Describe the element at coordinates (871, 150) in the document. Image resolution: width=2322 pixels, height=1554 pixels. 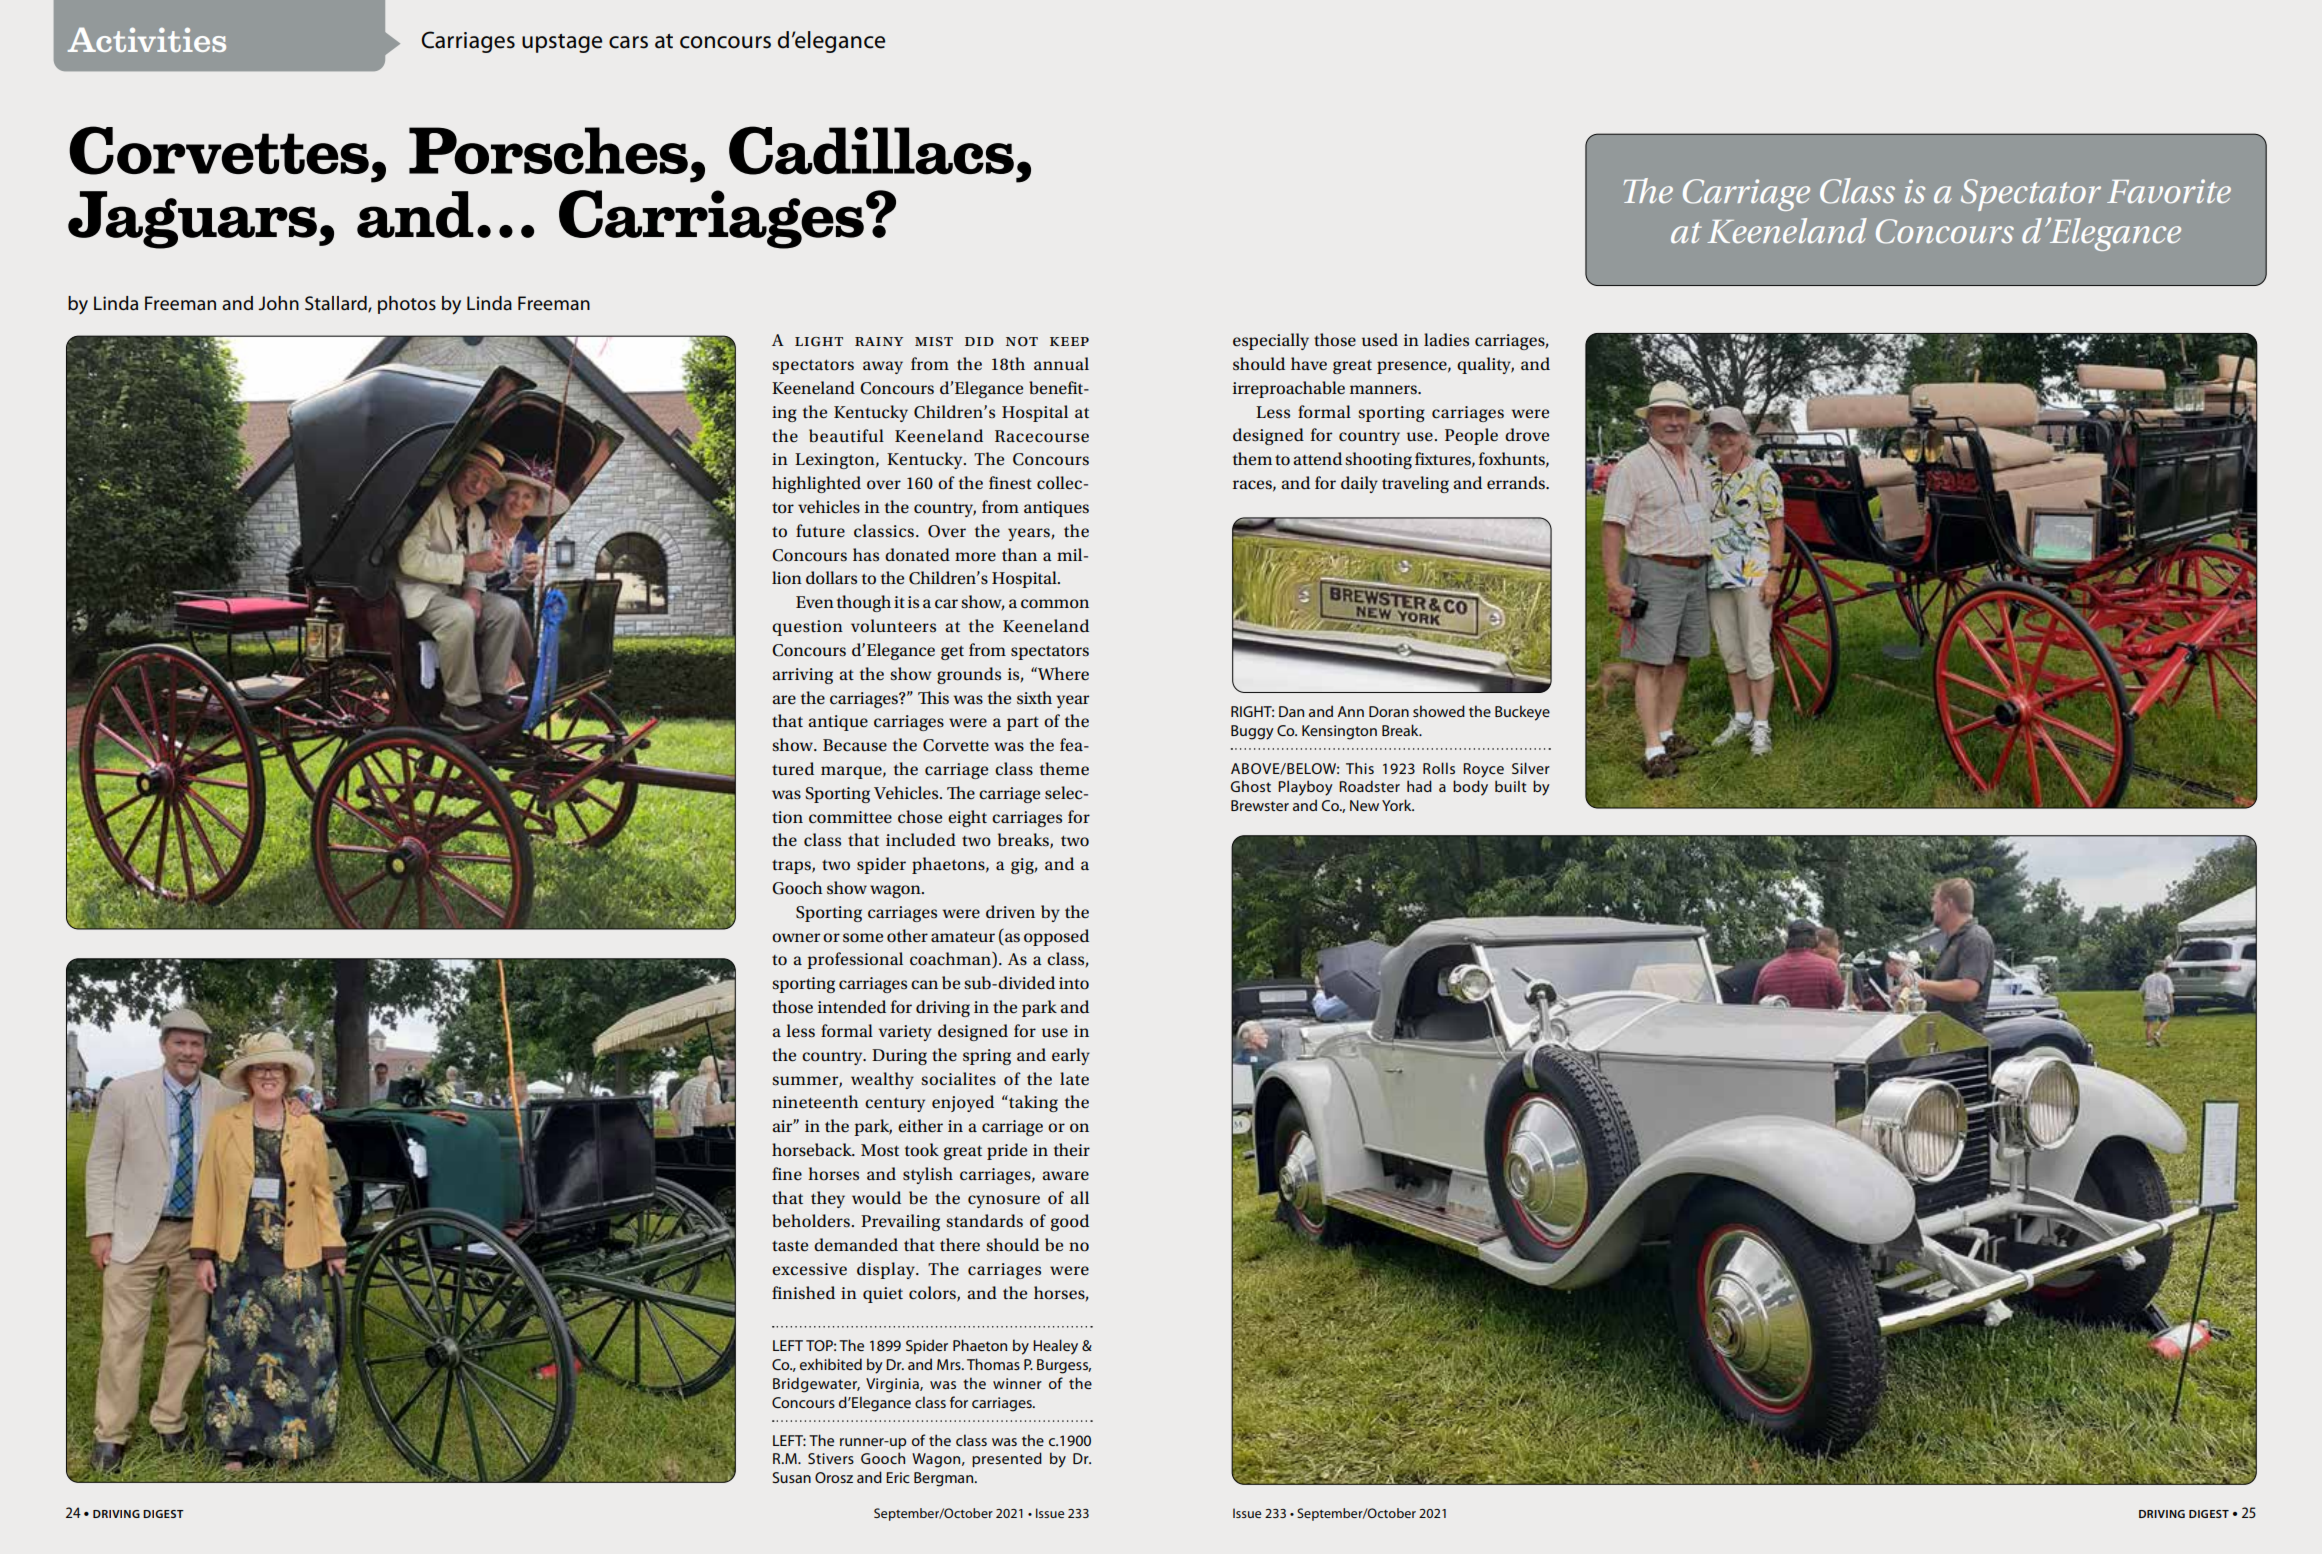
I see `Cadillacs` at that location.
